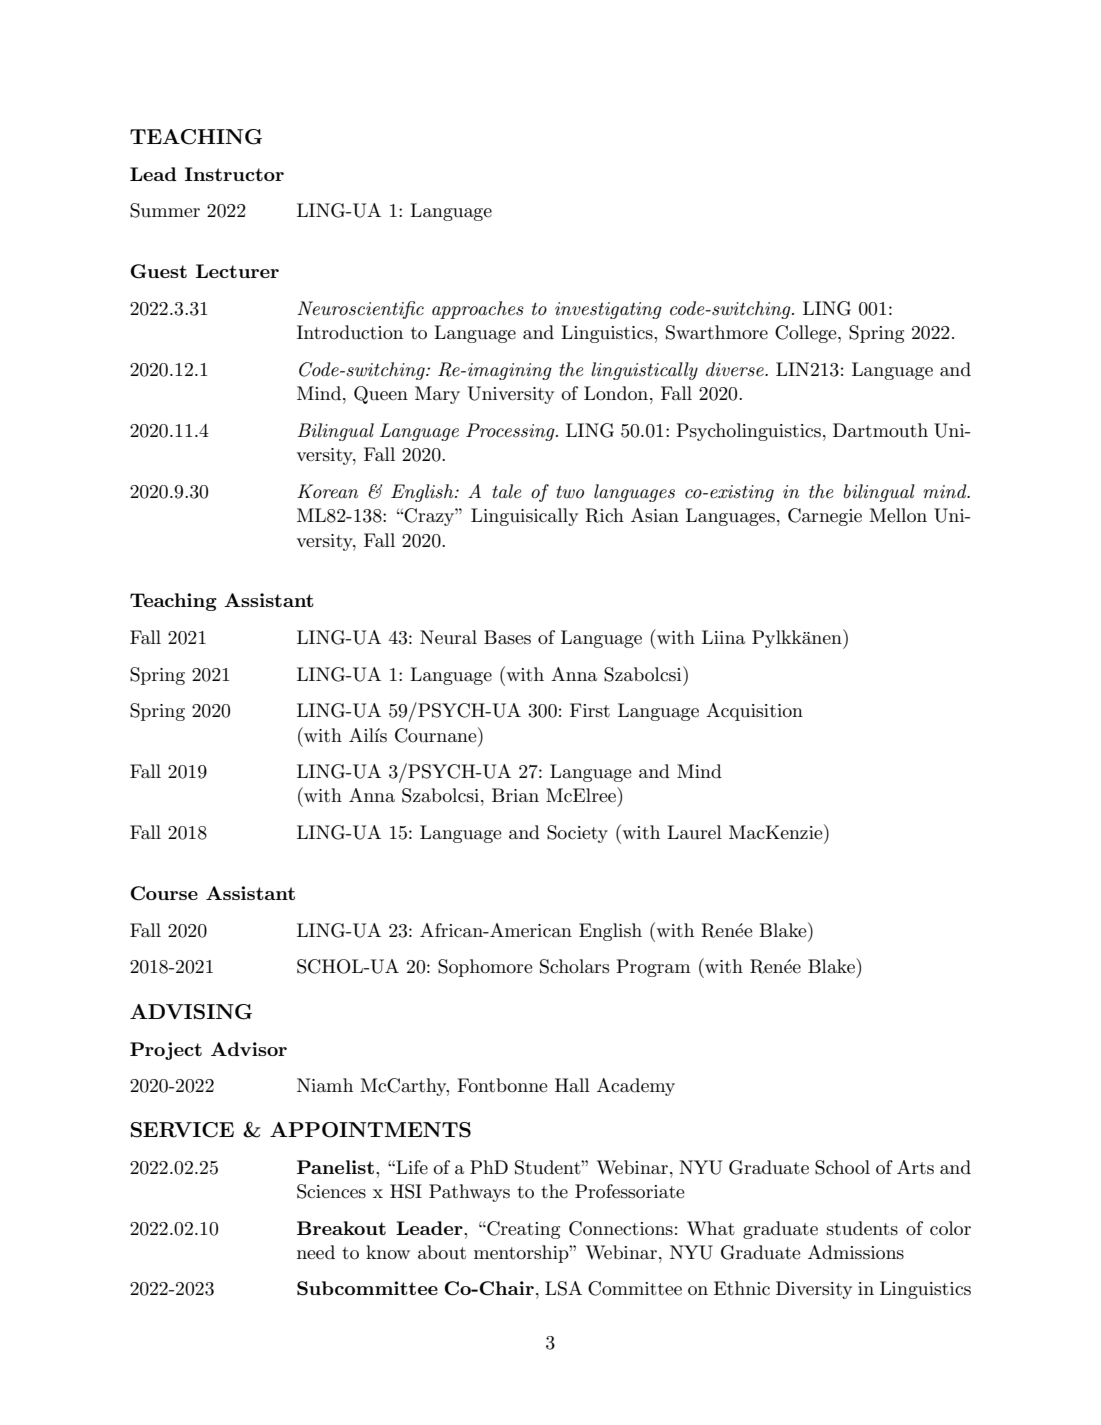 The image size is (1101, 1425). I want to click on Neural, so click(448, 637).
